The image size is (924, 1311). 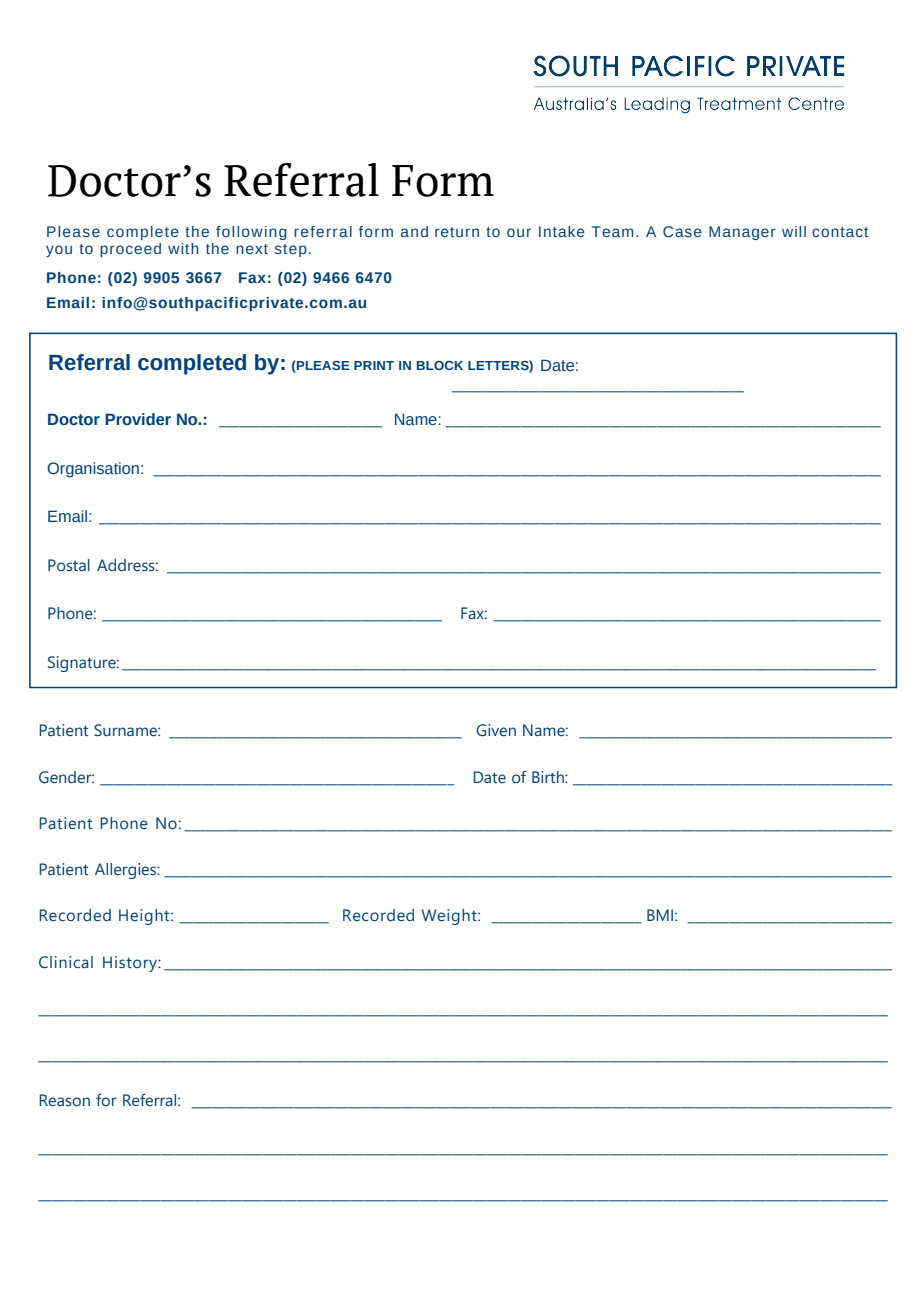 I want to click on Manager, so click(x=742, y=233).
